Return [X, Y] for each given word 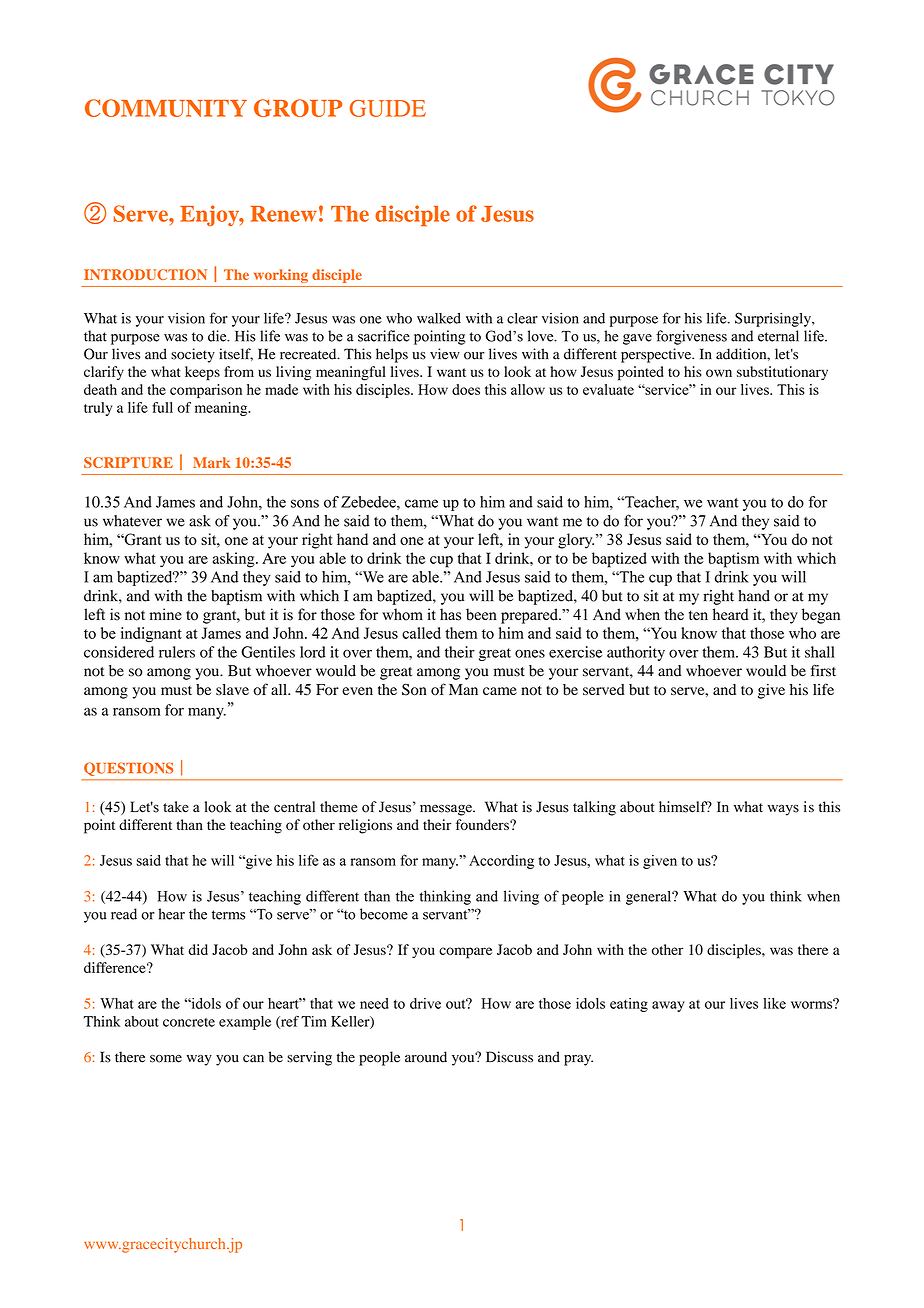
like [774, 1003]
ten [698, 615]
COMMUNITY [166, 108]
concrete [189, 1022]
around [426, 1057]
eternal [778, 336]
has [450, 614]
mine [166, 614]
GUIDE [388, 108]
